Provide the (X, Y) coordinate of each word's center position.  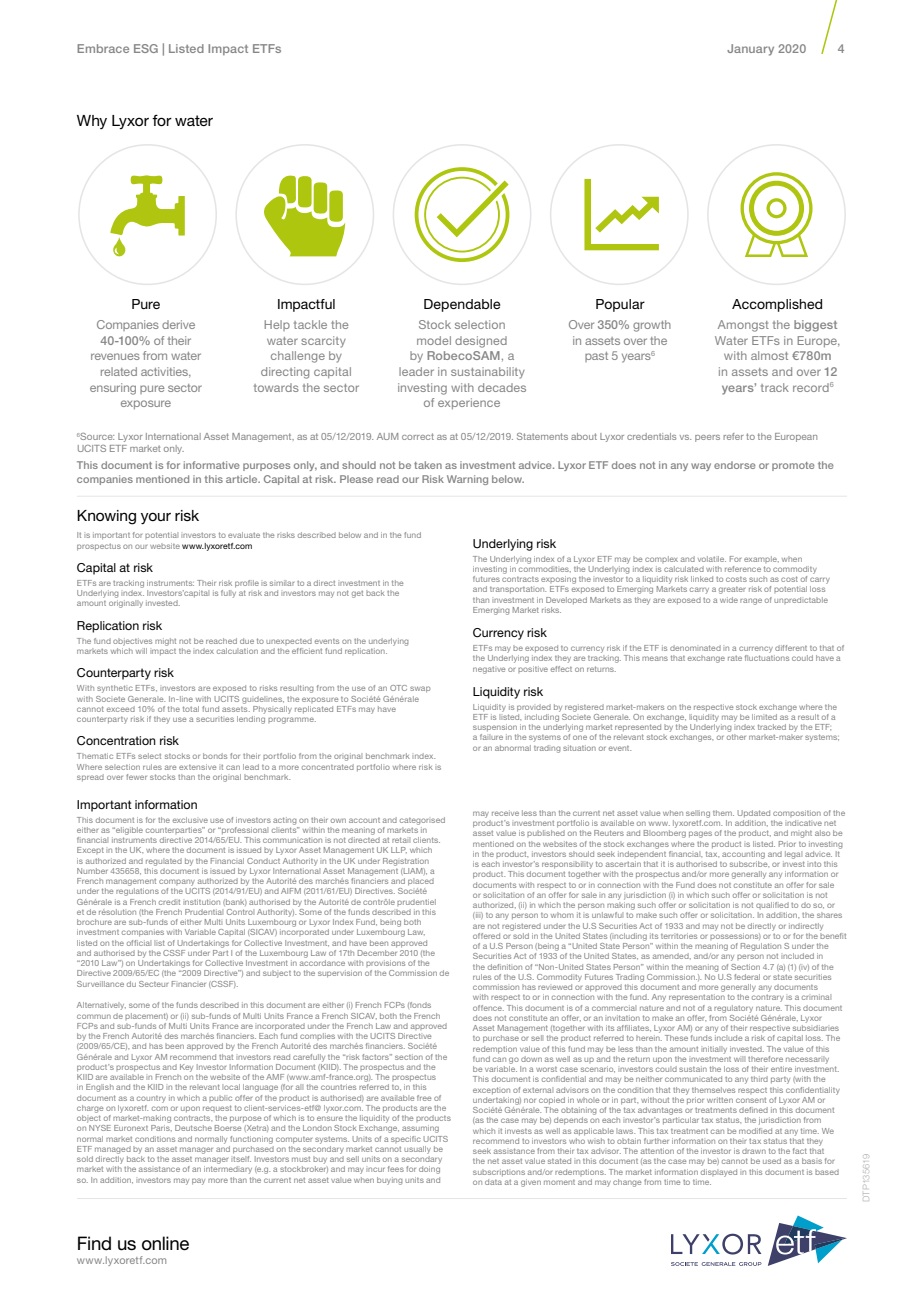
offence (488, 1008)
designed (481, 342)
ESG (146, 48)
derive (178, 324)
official (139, 943)
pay (198, 1181)
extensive (197, 767)
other (736, 737)
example (761, 559)
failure (491, 737)
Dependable (462, 305)
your (156, 518)
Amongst (743, 326)
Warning (467, 480)
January (750, 50)
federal (747, 977)
